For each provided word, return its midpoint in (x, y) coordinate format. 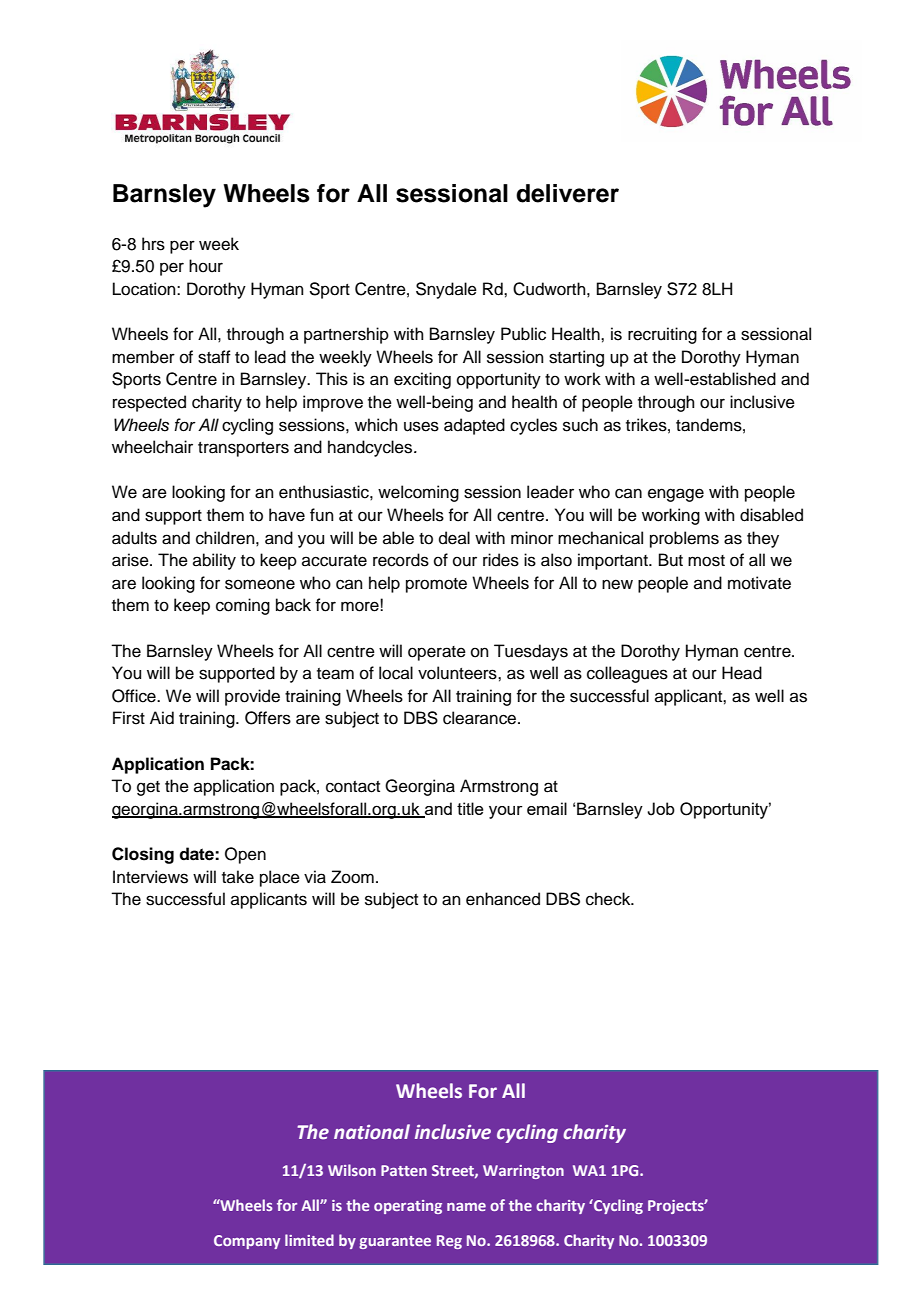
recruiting (662, 335)
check (609, 899)
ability (214, 561)
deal (454, 538)
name (466, 1207)
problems (684, 539)
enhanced (503, 899)
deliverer (567, 193)
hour (206, 266)
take (238, 877)
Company (247, 1242)
